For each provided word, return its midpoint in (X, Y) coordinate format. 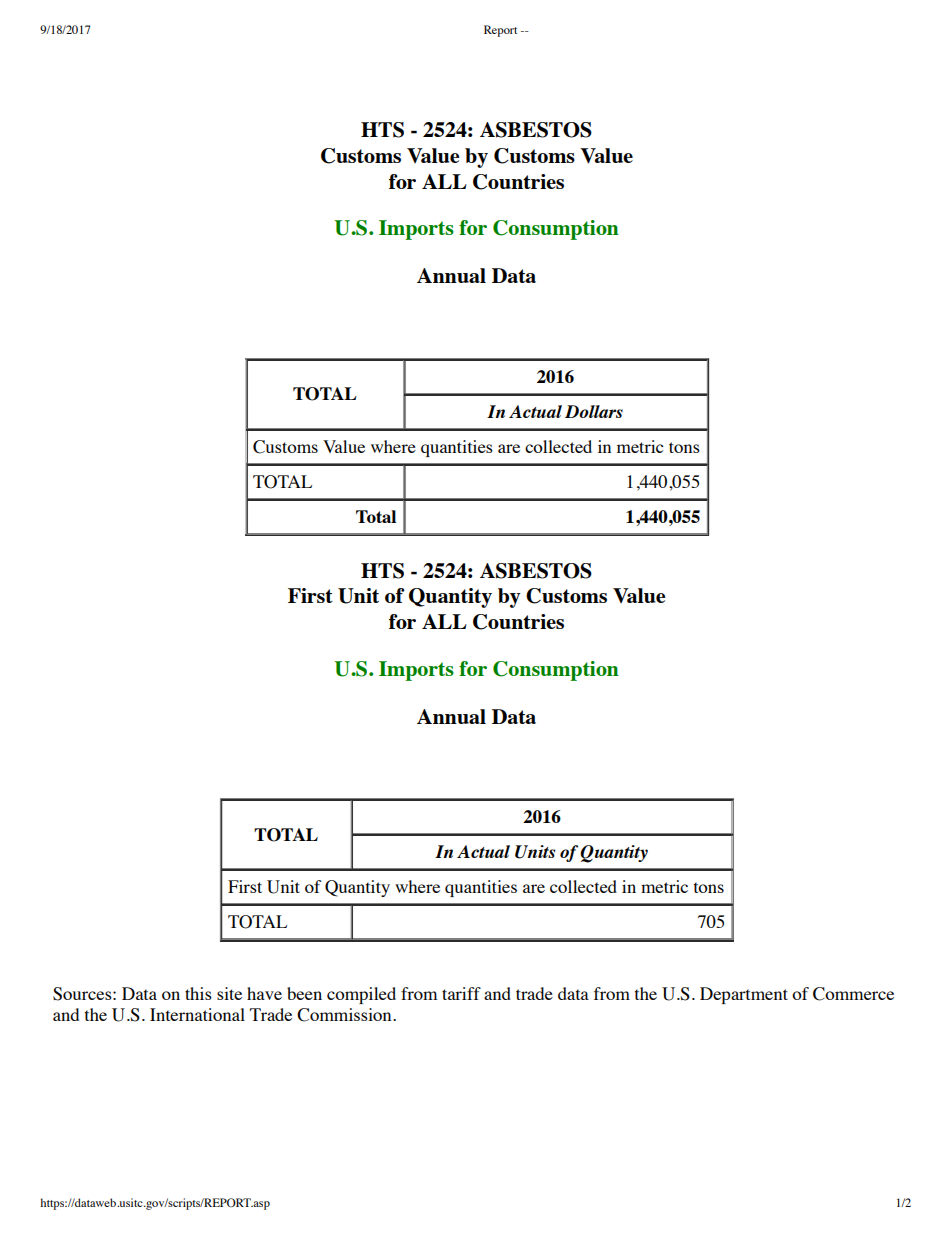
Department (744, 995)
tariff (461, 993)
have (264, 993)
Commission (345, 1015)
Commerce (853, 994)
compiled (361, 995)
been (304, 993)
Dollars (594, 411)
